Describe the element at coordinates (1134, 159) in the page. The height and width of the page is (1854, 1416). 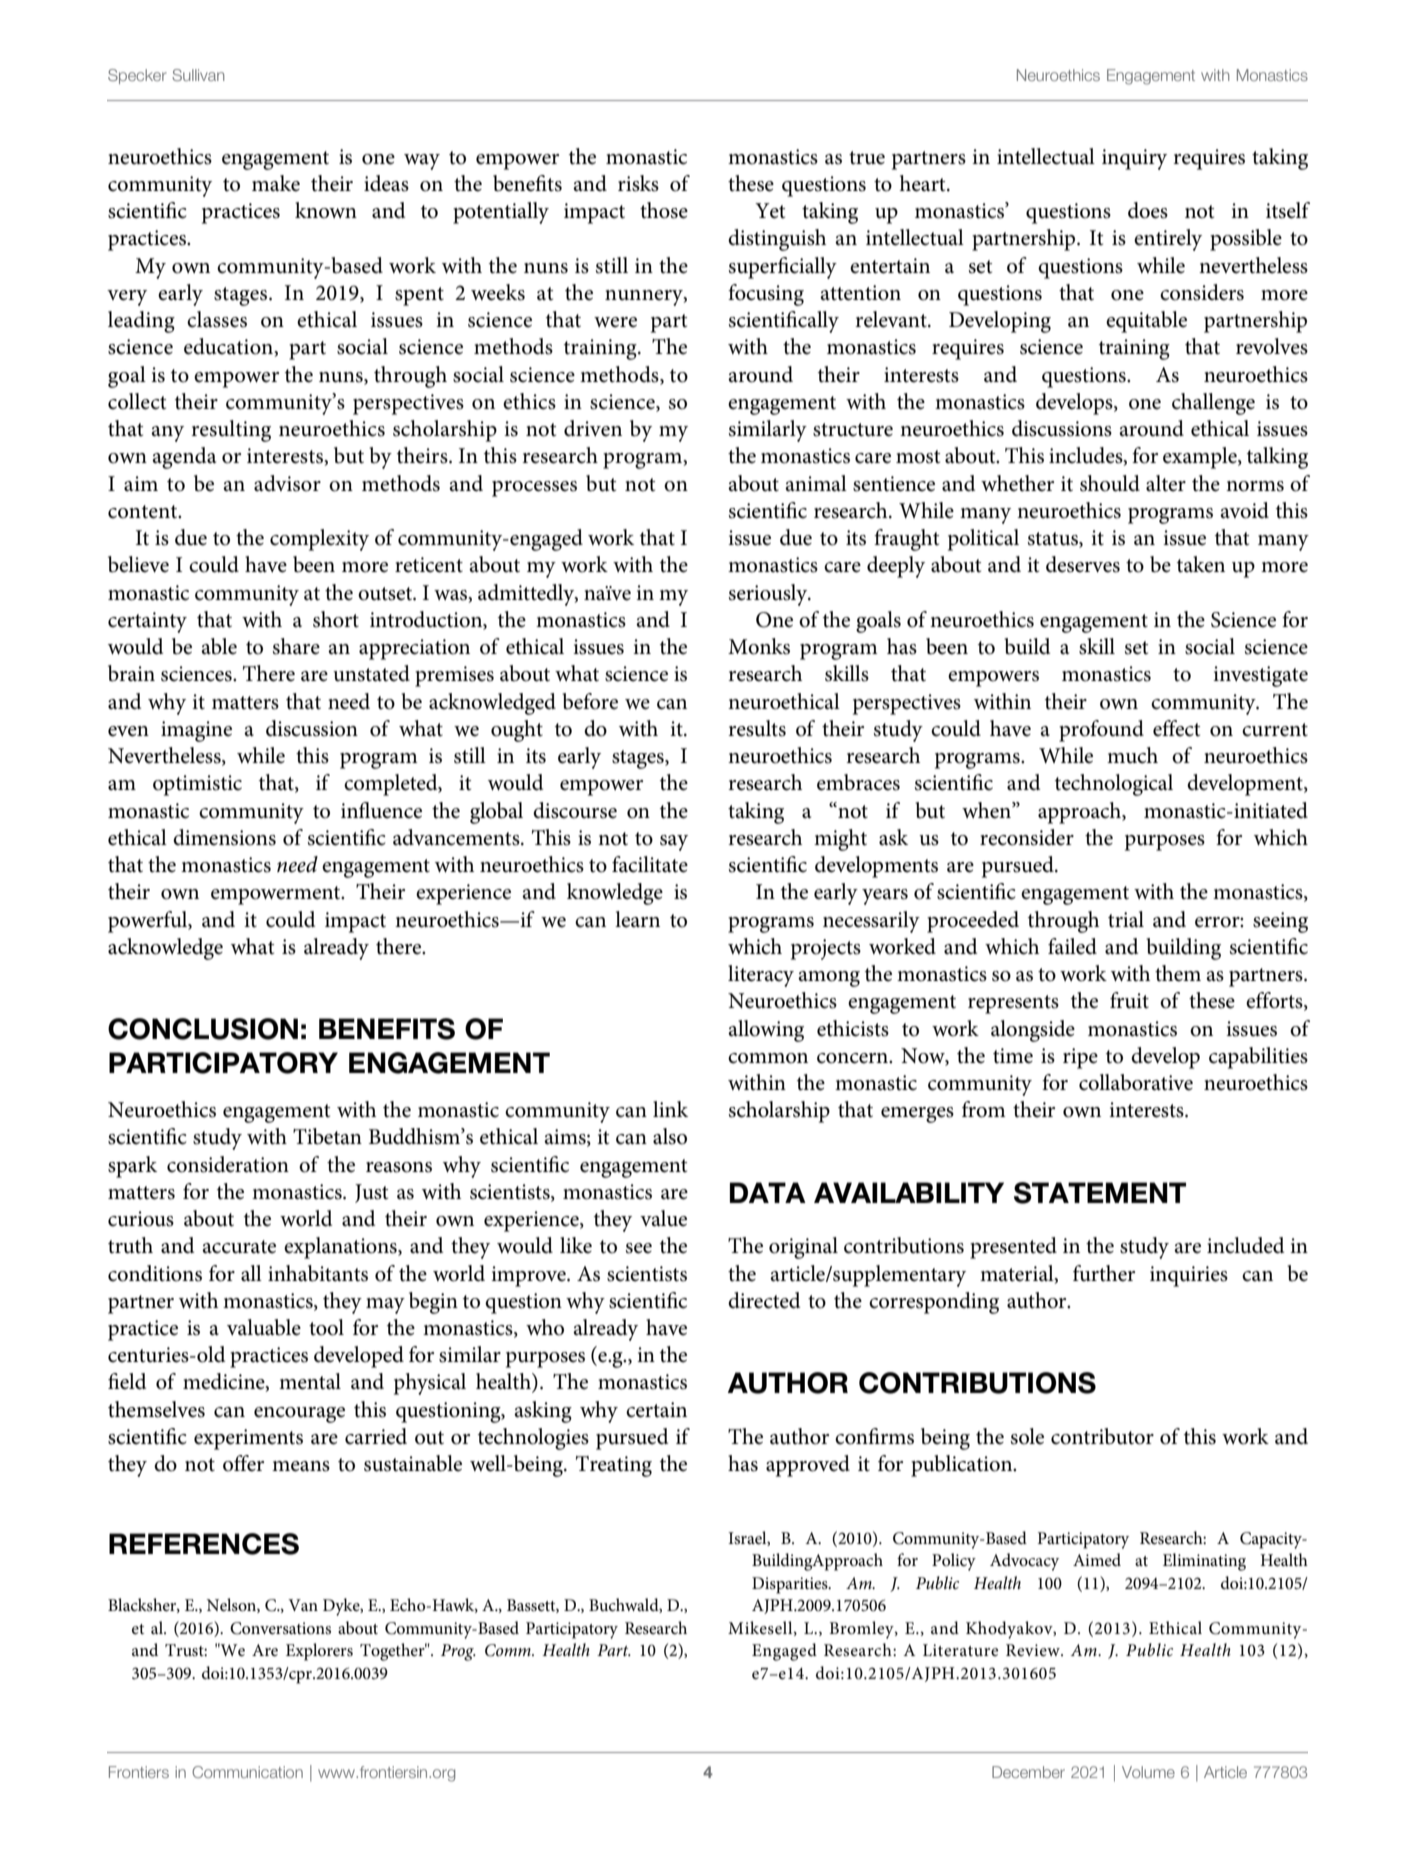
I see `inquiry` at that location.
